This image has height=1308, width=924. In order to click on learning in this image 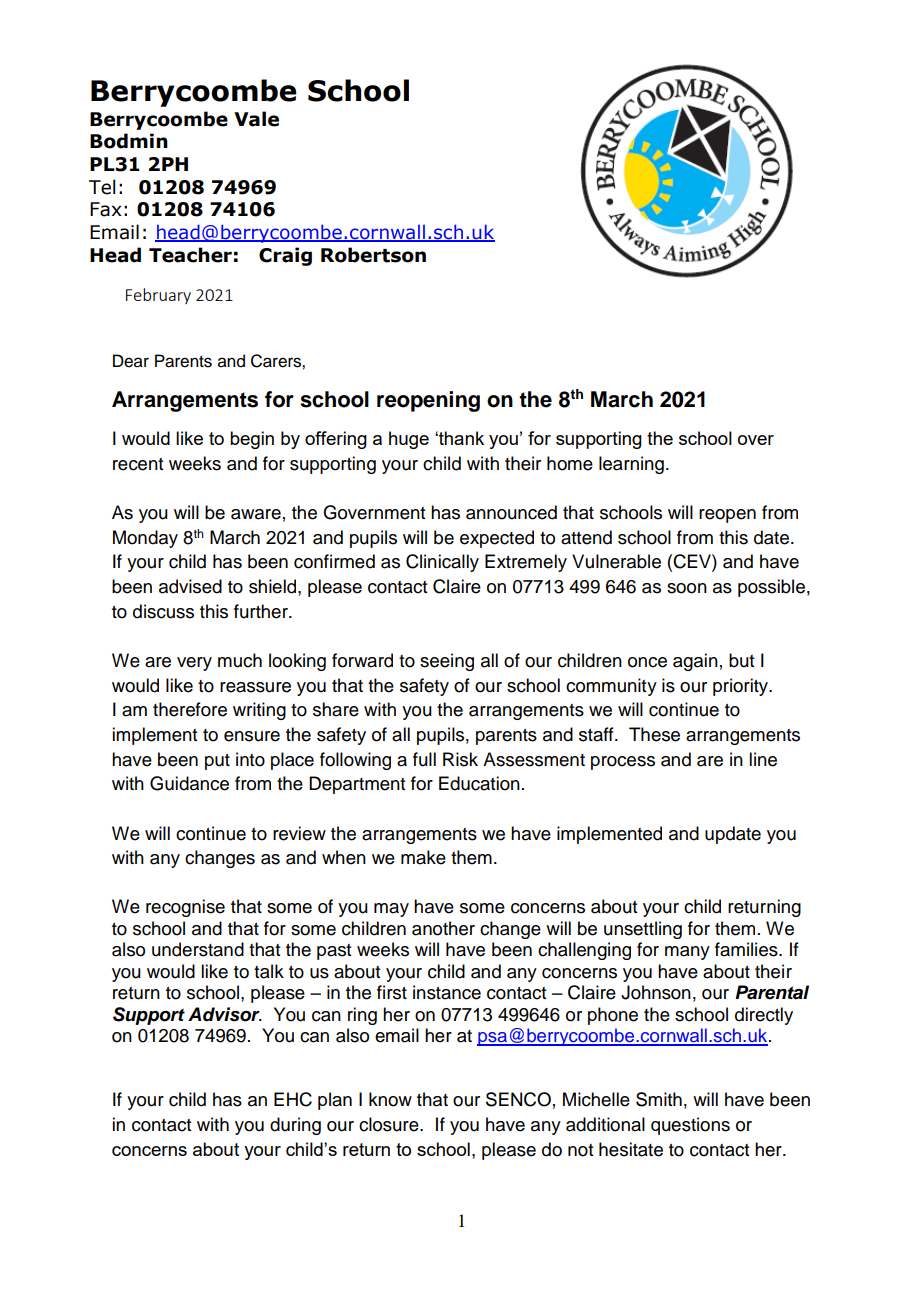, I will do `click(631, 465)`.
